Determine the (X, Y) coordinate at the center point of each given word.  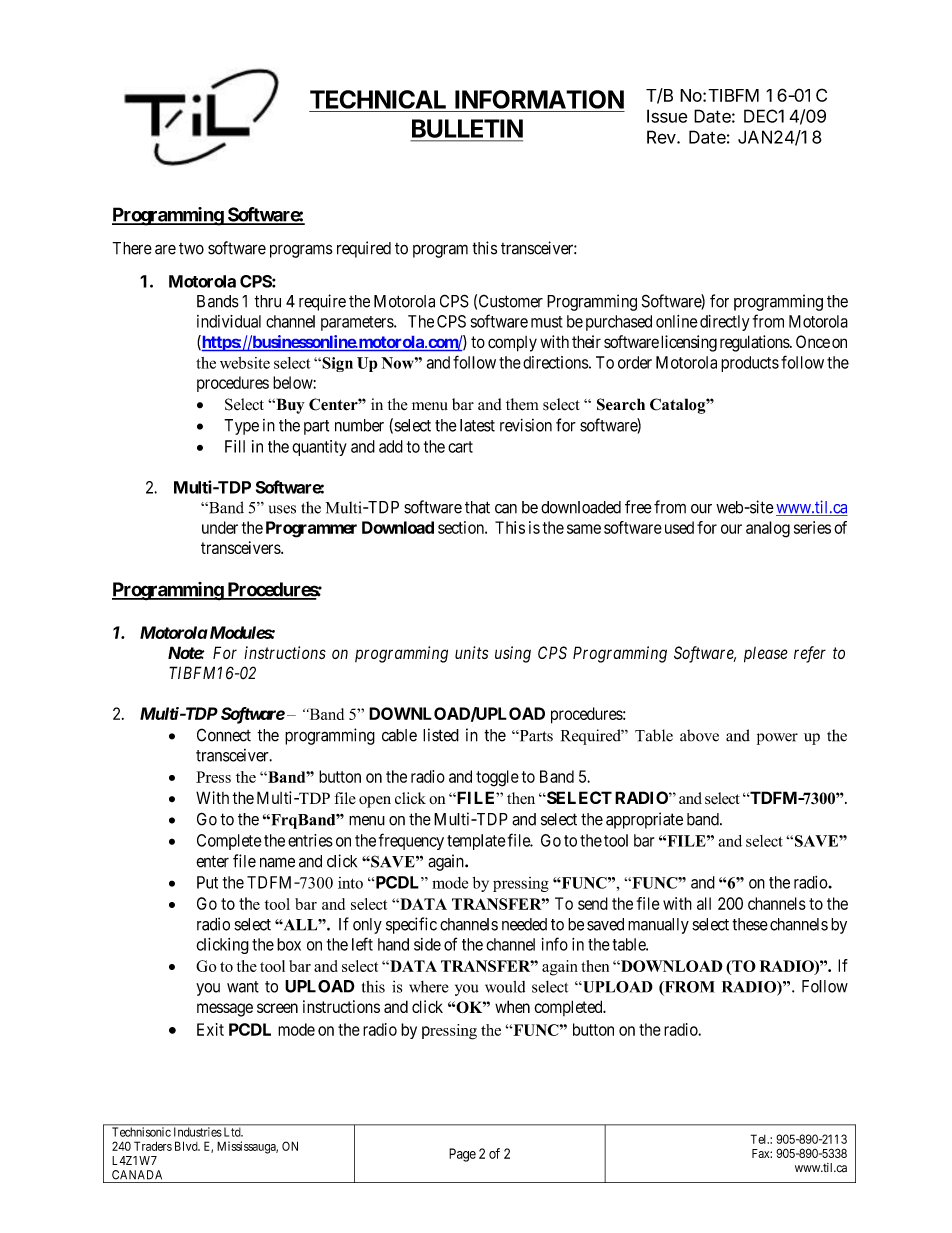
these (750, 924)
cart (460, 447)
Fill (235, 446)
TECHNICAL (378, 99)
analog (768, 529)
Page (462, 1155)
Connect (224, 735)
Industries (198, 1132)
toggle (497, 778)
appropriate (644, 820)
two (191, 249)
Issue (667, 116)
